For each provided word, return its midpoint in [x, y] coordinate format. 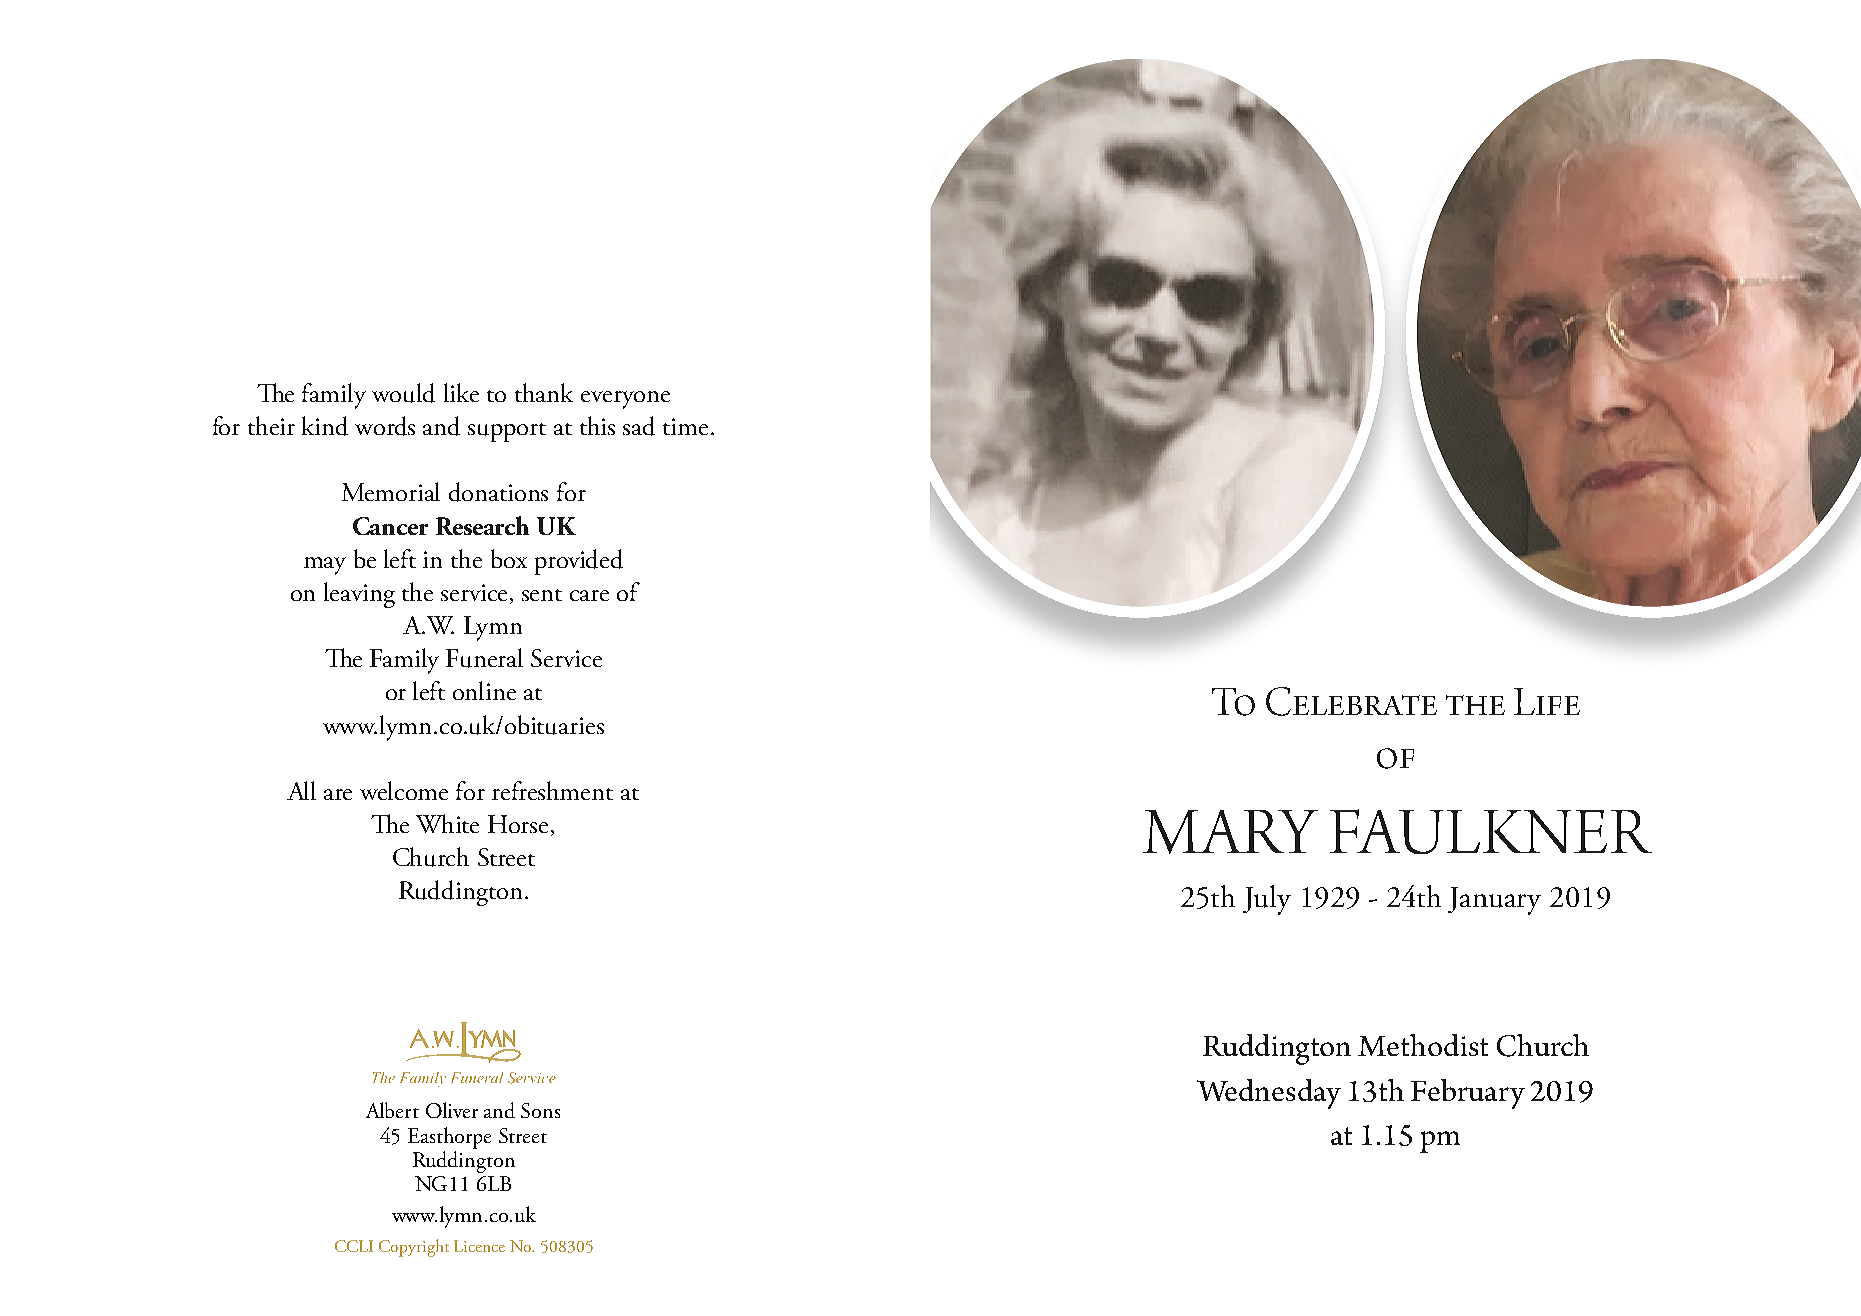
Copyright [414, 1248]
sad [639, 426]
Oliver [452, 1110]
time [685, 426]
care [589, 595]
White [447, 823]
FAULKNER [1491, 831]
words [385, 426]
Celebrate [1351, 701]
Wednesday [1269, 1094]
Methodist [1423, 1045]
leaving [359, 595]
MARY [1230, 832]
